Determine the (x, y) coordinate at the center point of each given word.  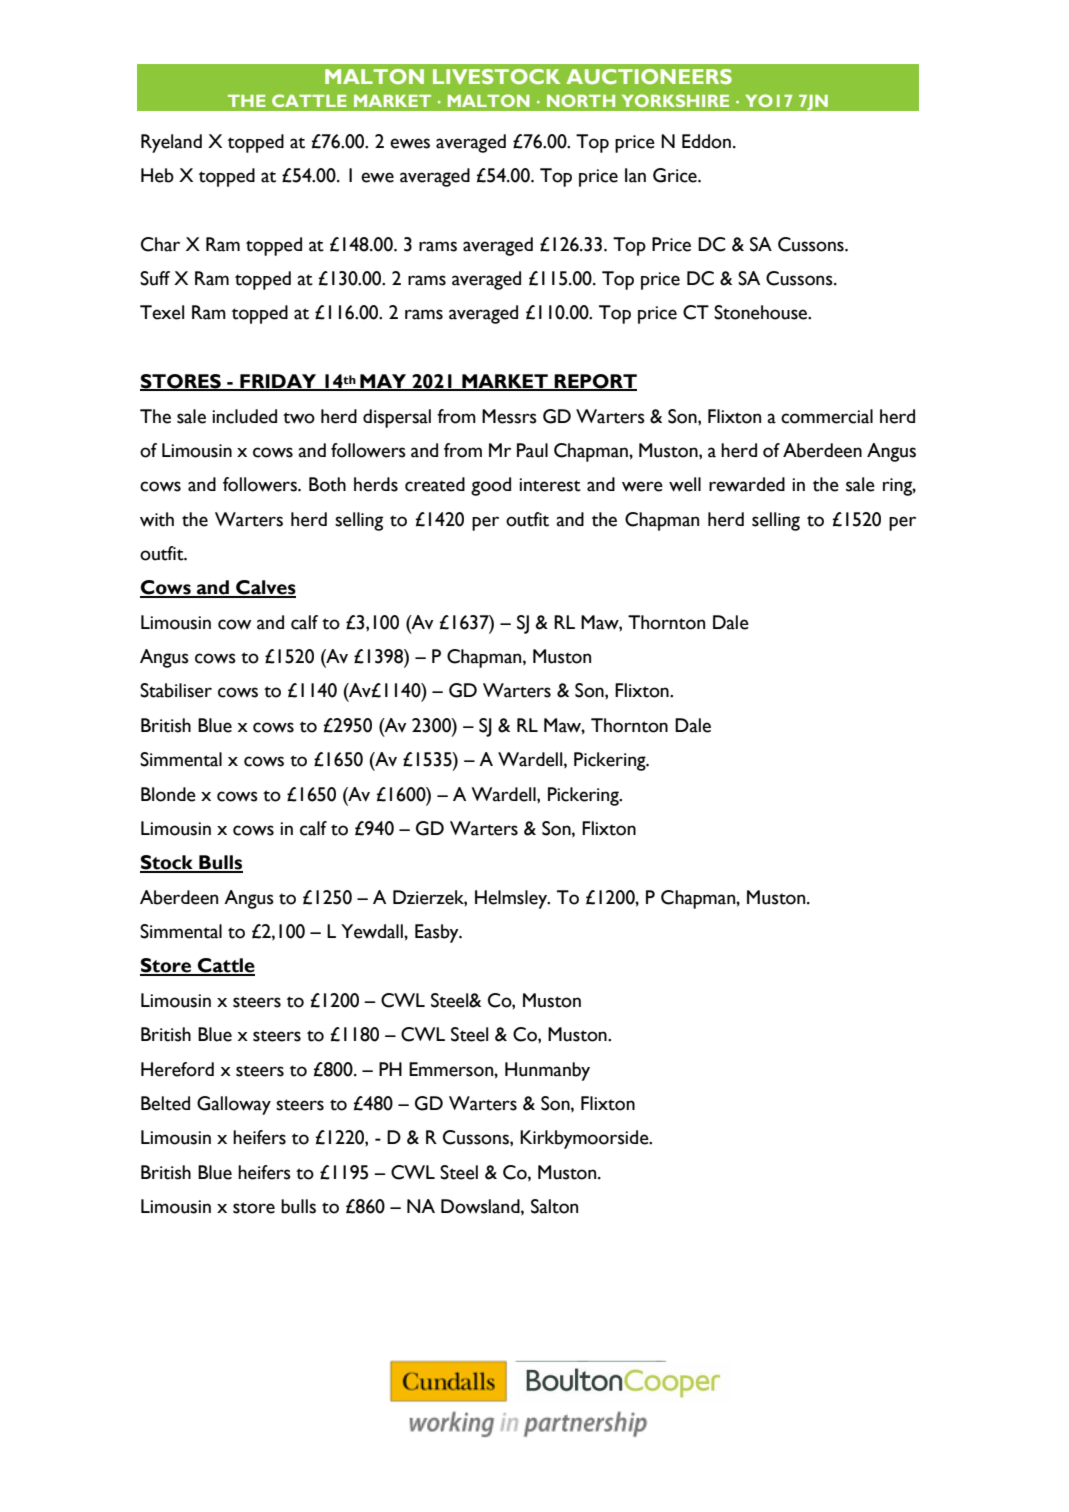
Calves (265, 588)
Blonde (168, 794)
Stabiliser (176, 690)
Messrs (509, 416)
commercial (827, 416)
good (491, 486)
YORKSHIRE (675, 100)
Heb (157, 175)
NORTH (581, 100)
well (685, 484)
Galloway (234, 1105)
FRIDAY (278, 382)
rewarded (747, 484)
